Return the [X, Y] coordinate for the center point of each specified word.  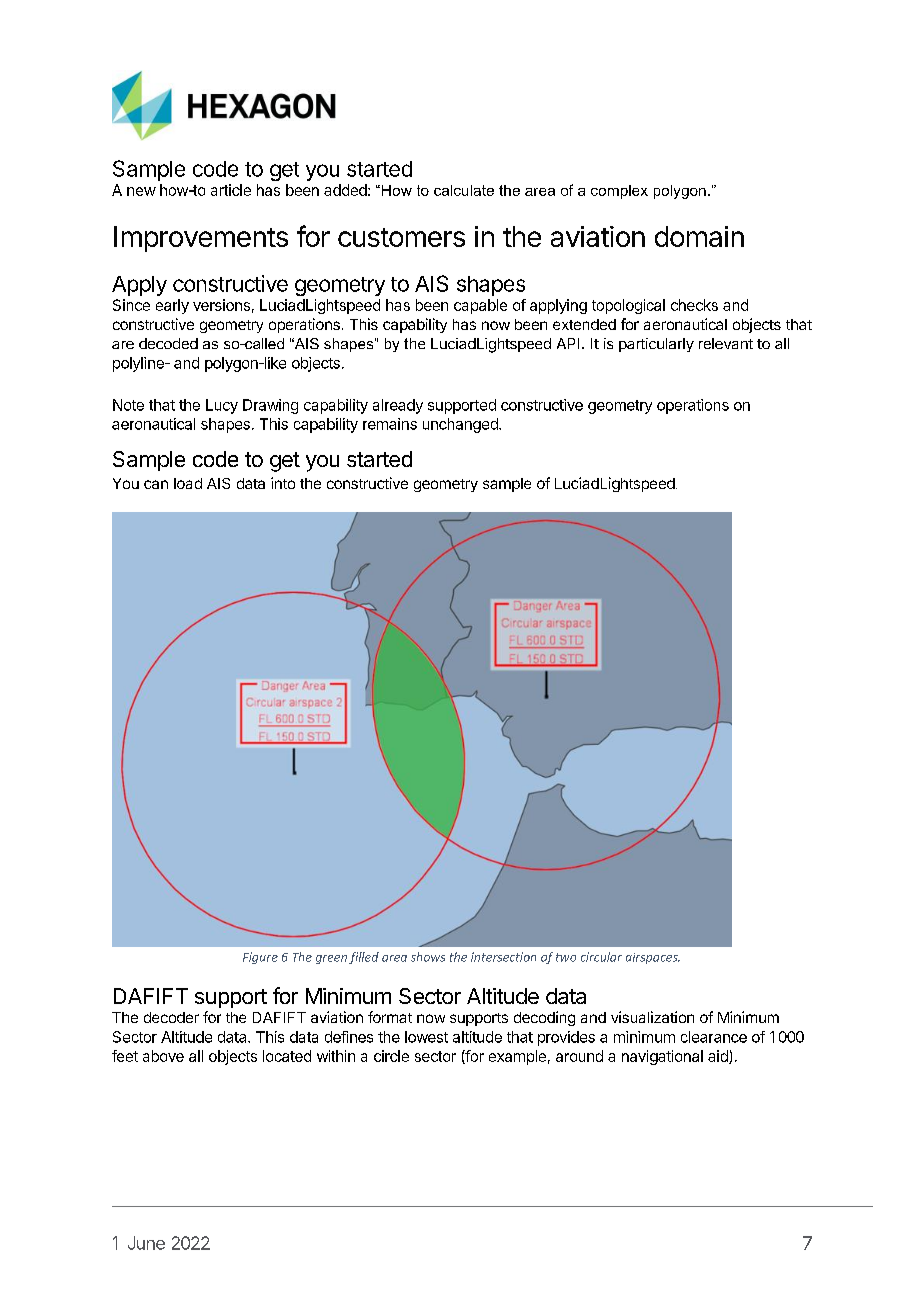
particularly [656, 345]
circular [601, 957]
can [156, 484]
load [188, 483]
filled [364, 958]
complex [619, 192]
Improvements [201, 239]
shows [428, 957]
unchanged [461, 425]
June [146, 1243]
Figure [260, 958]
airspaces [653, 958]
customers [401, 237]
